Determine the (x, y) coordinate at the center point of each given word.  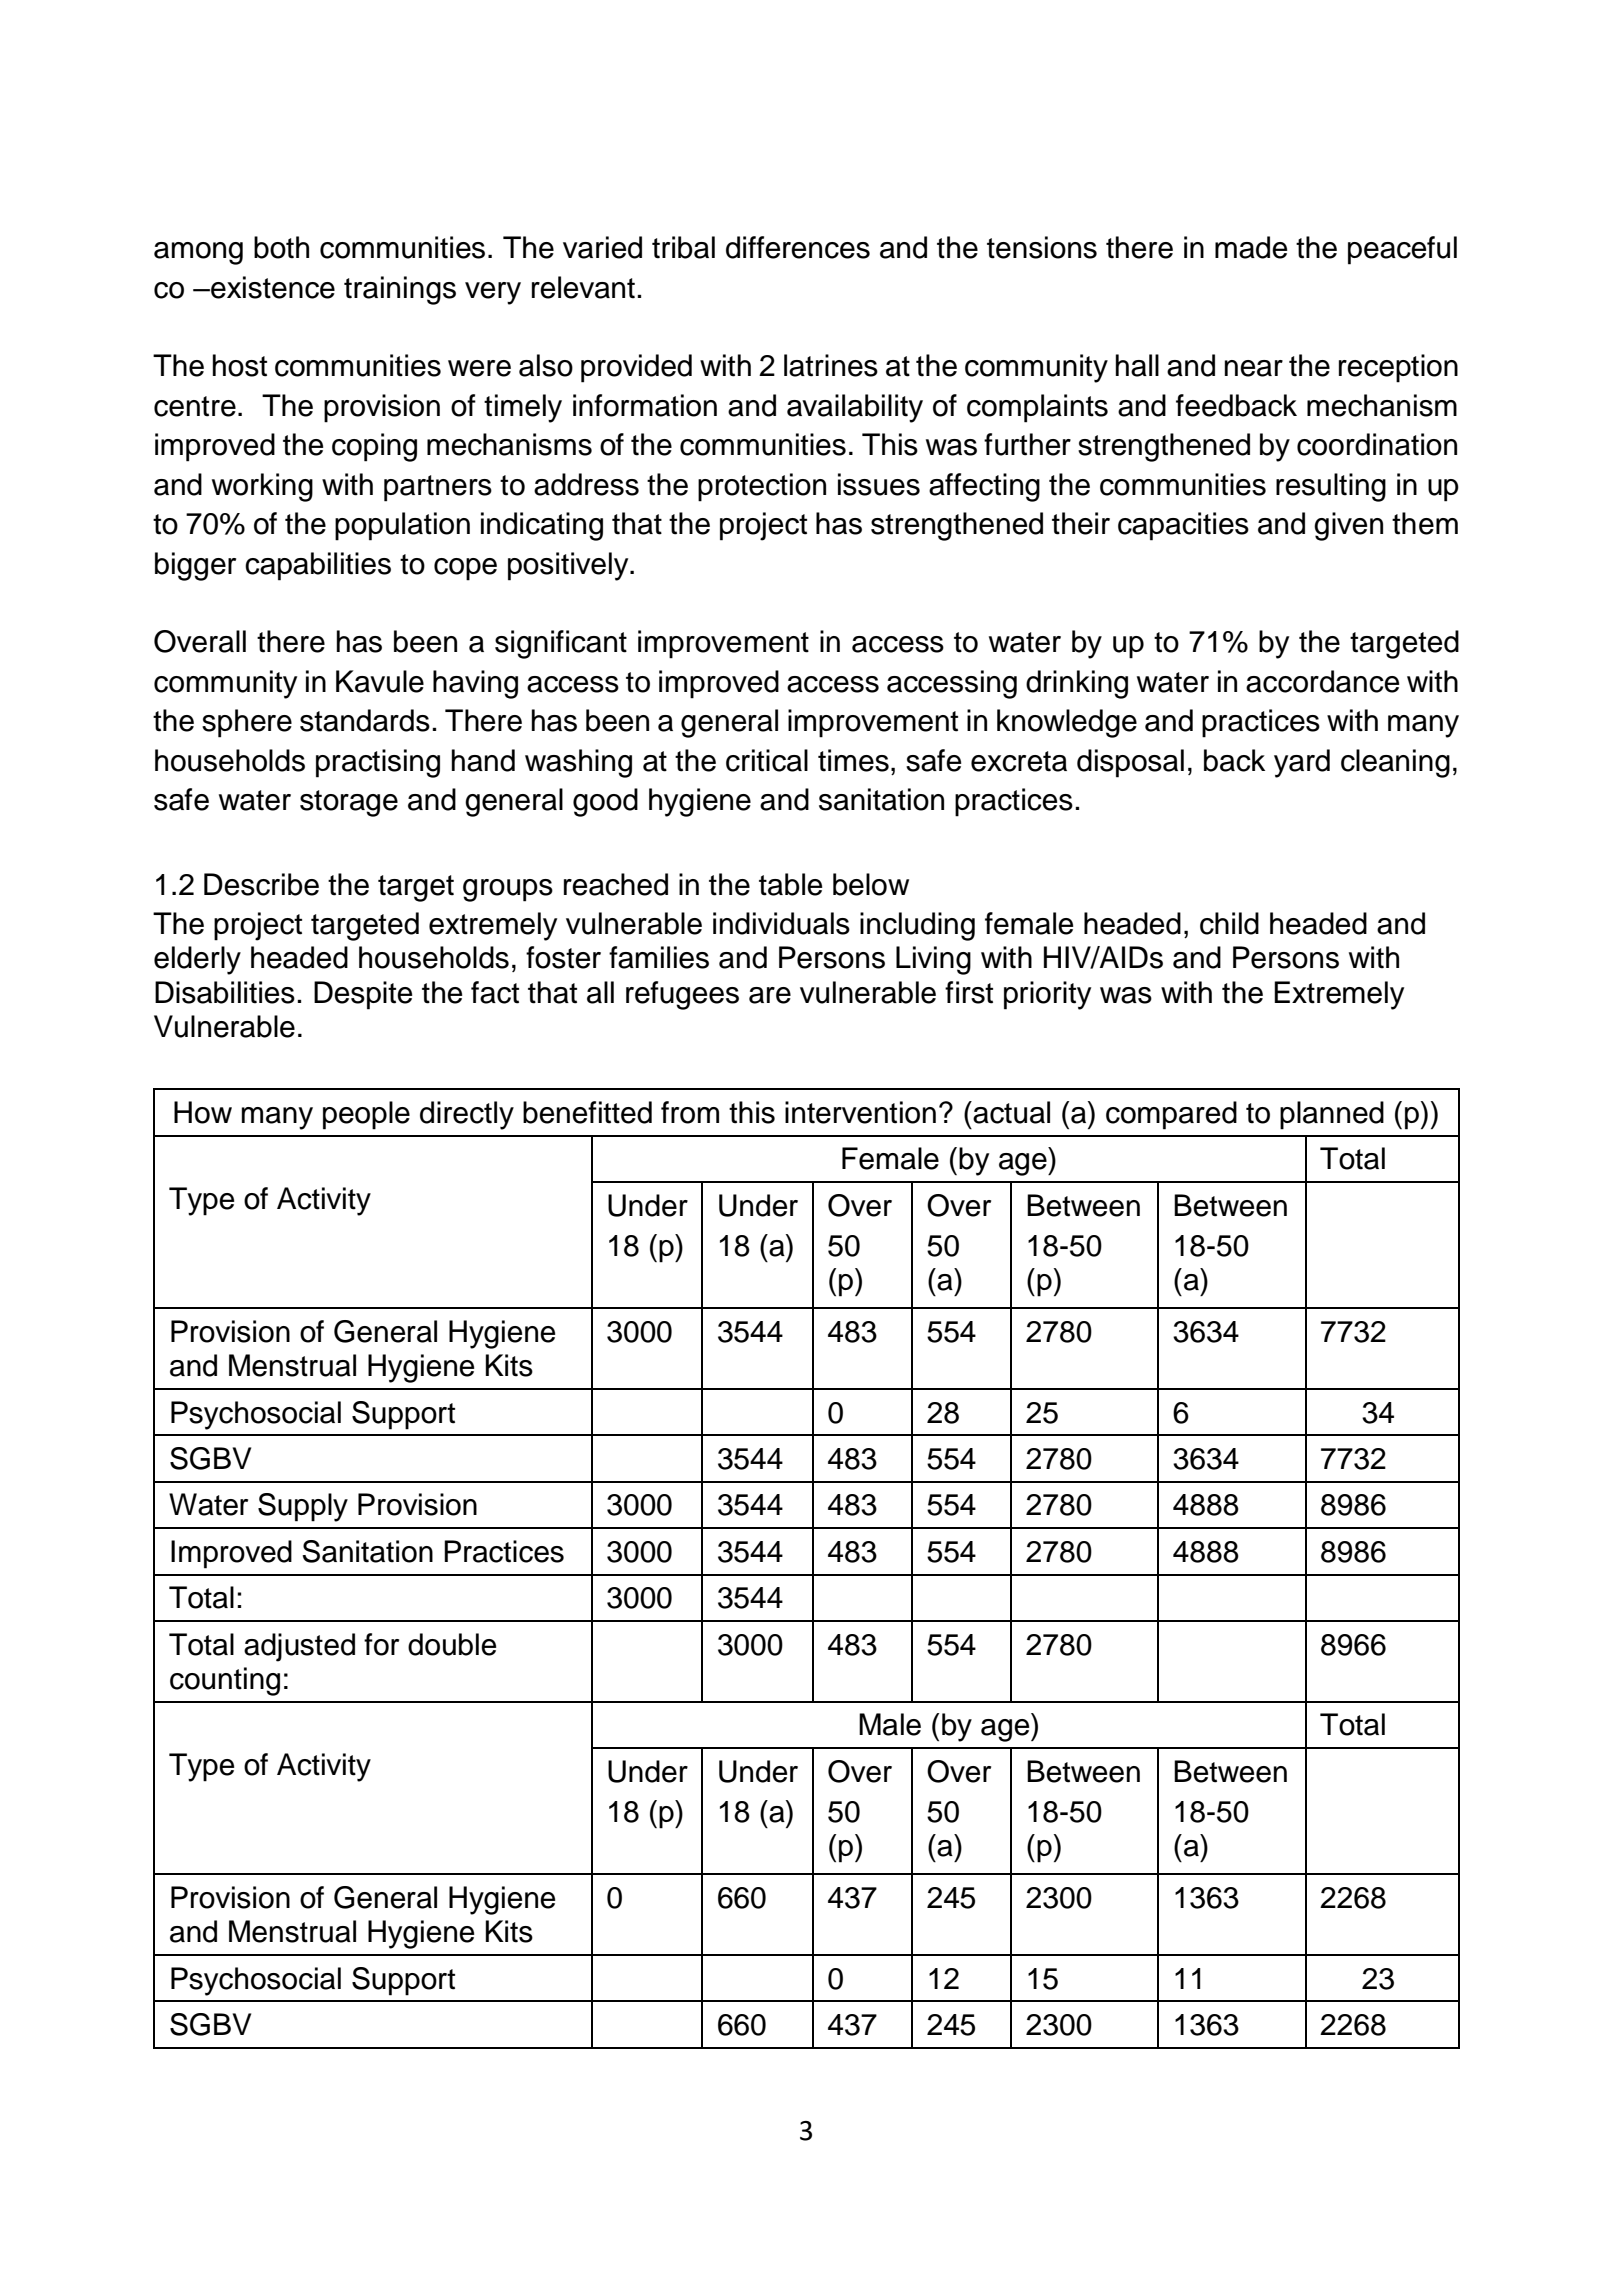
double (452, 1644)
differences (798, 247)
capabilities (318, 566)
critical (767, 760)
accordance (1322, 681)
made (1251, 247)
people (366, 1115)
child (1229, 923)
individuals (781, 923)
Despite (363, 995)
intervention (860, 1112)
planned (1332, 1115)
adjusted (299, 1647)
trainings (400, 290)
